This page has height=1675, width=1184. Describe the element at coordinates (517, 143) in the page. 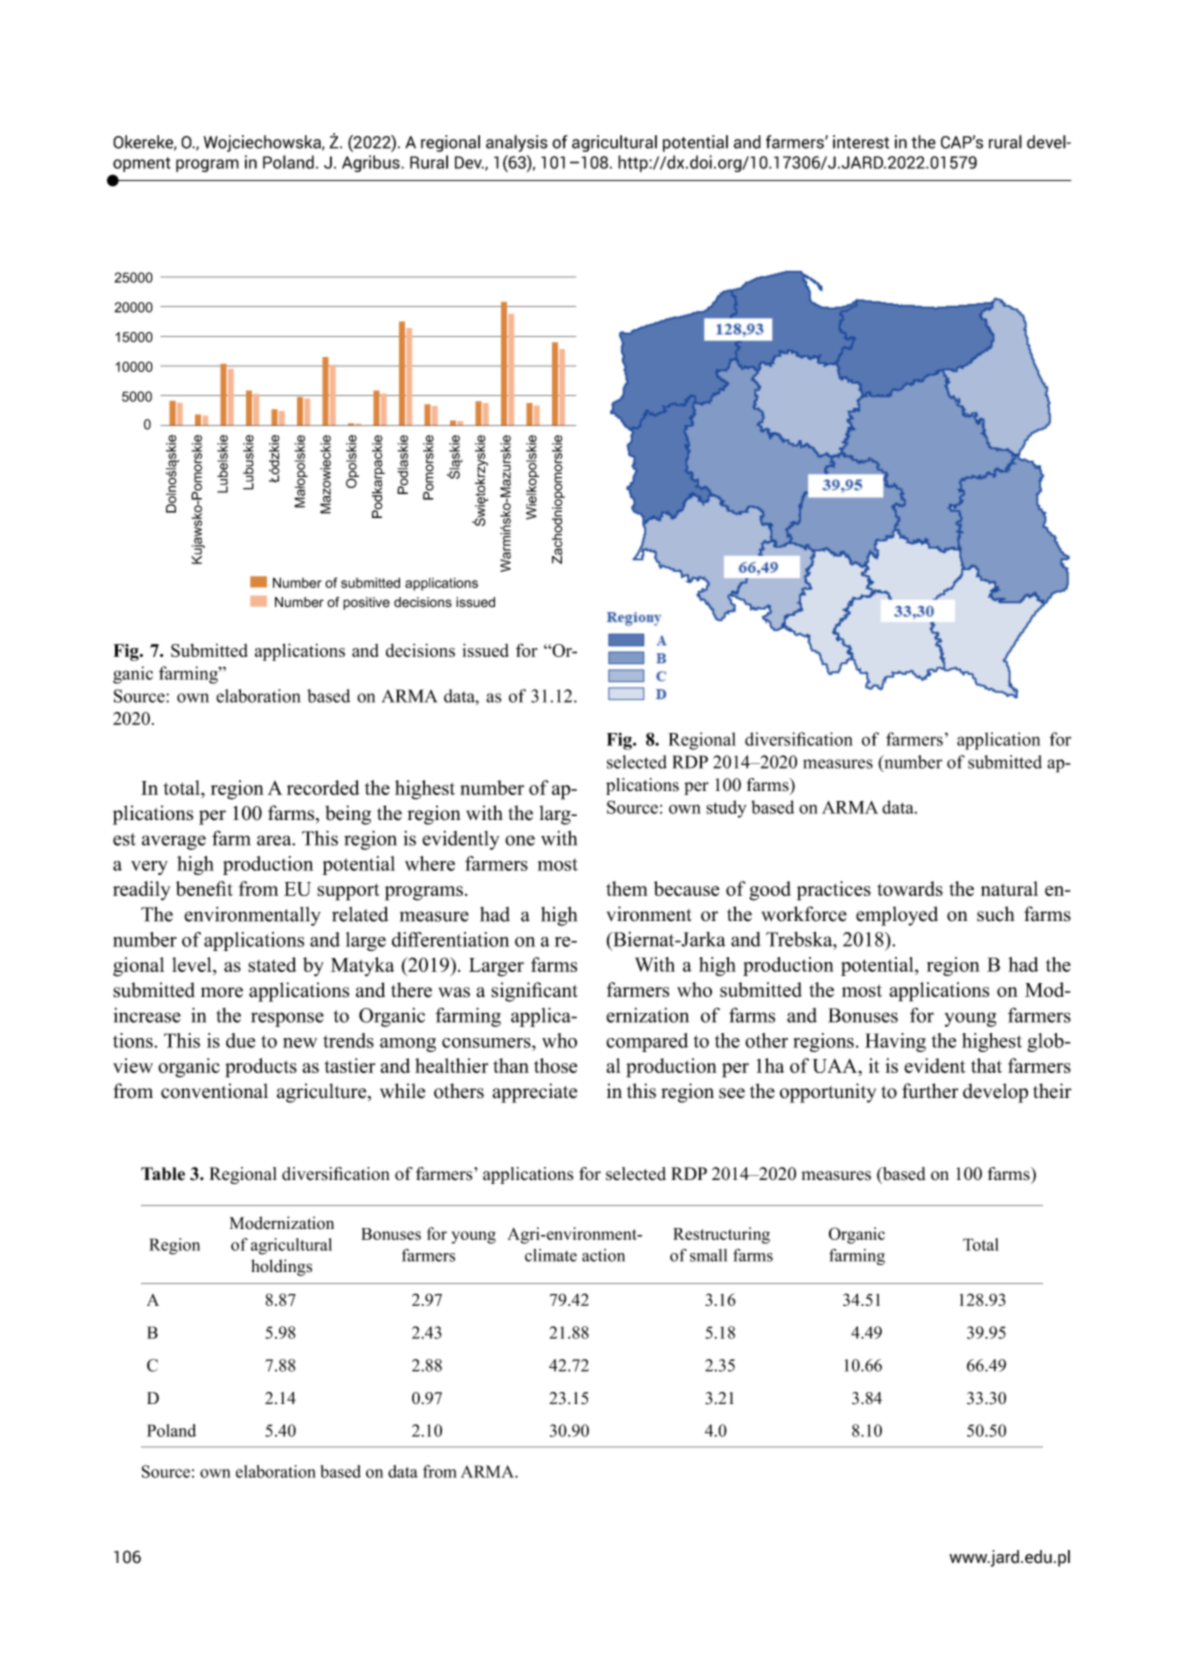

I see `analysis` at that location.
